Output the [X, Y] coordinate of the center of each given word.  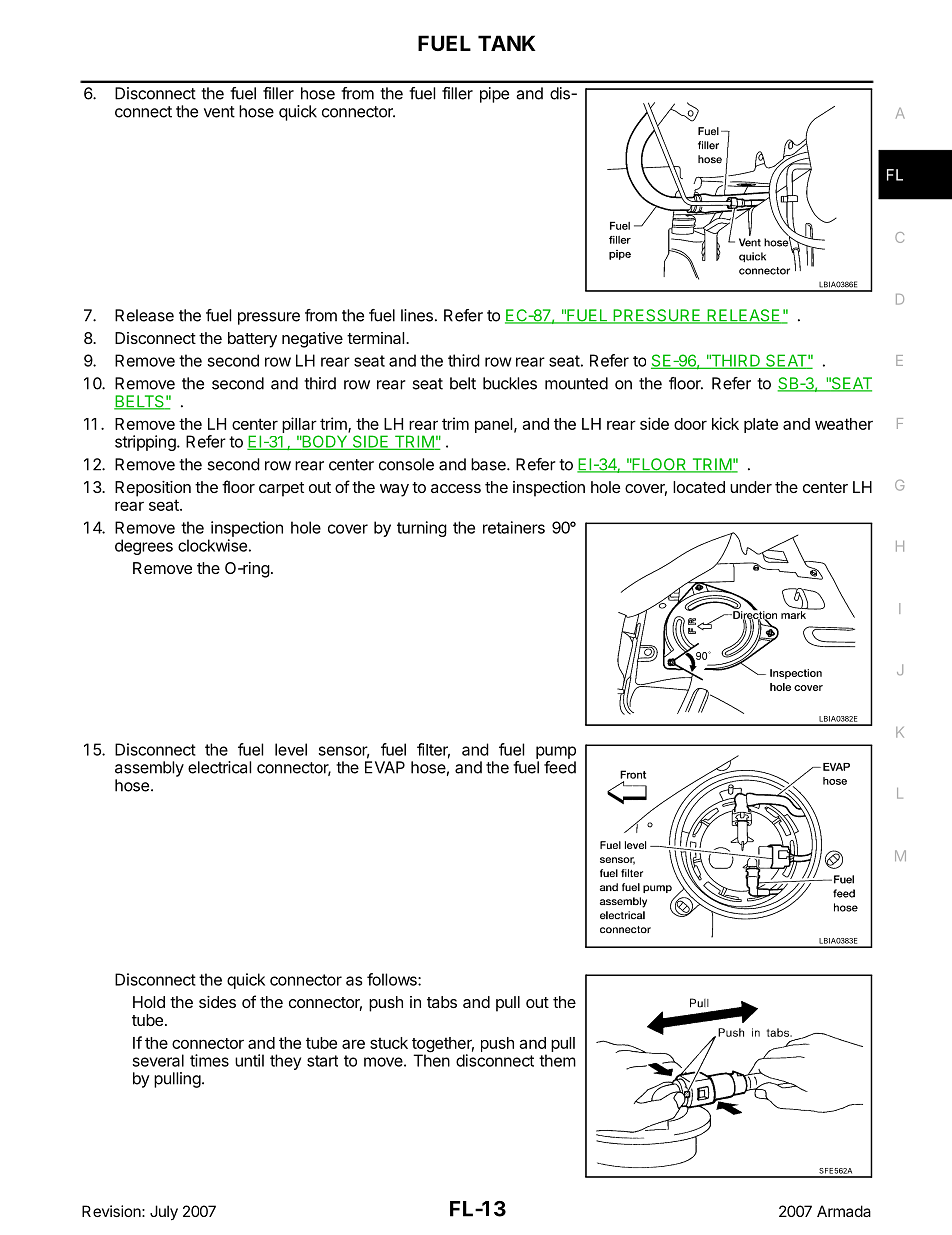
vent [219, 112]
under [751, 487]
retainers [514, 527]
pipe [494, 95]
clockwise [212, 545]
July [164, 1213]
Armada [844, 1211]
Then [431, 1059]
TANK [507, 43]
